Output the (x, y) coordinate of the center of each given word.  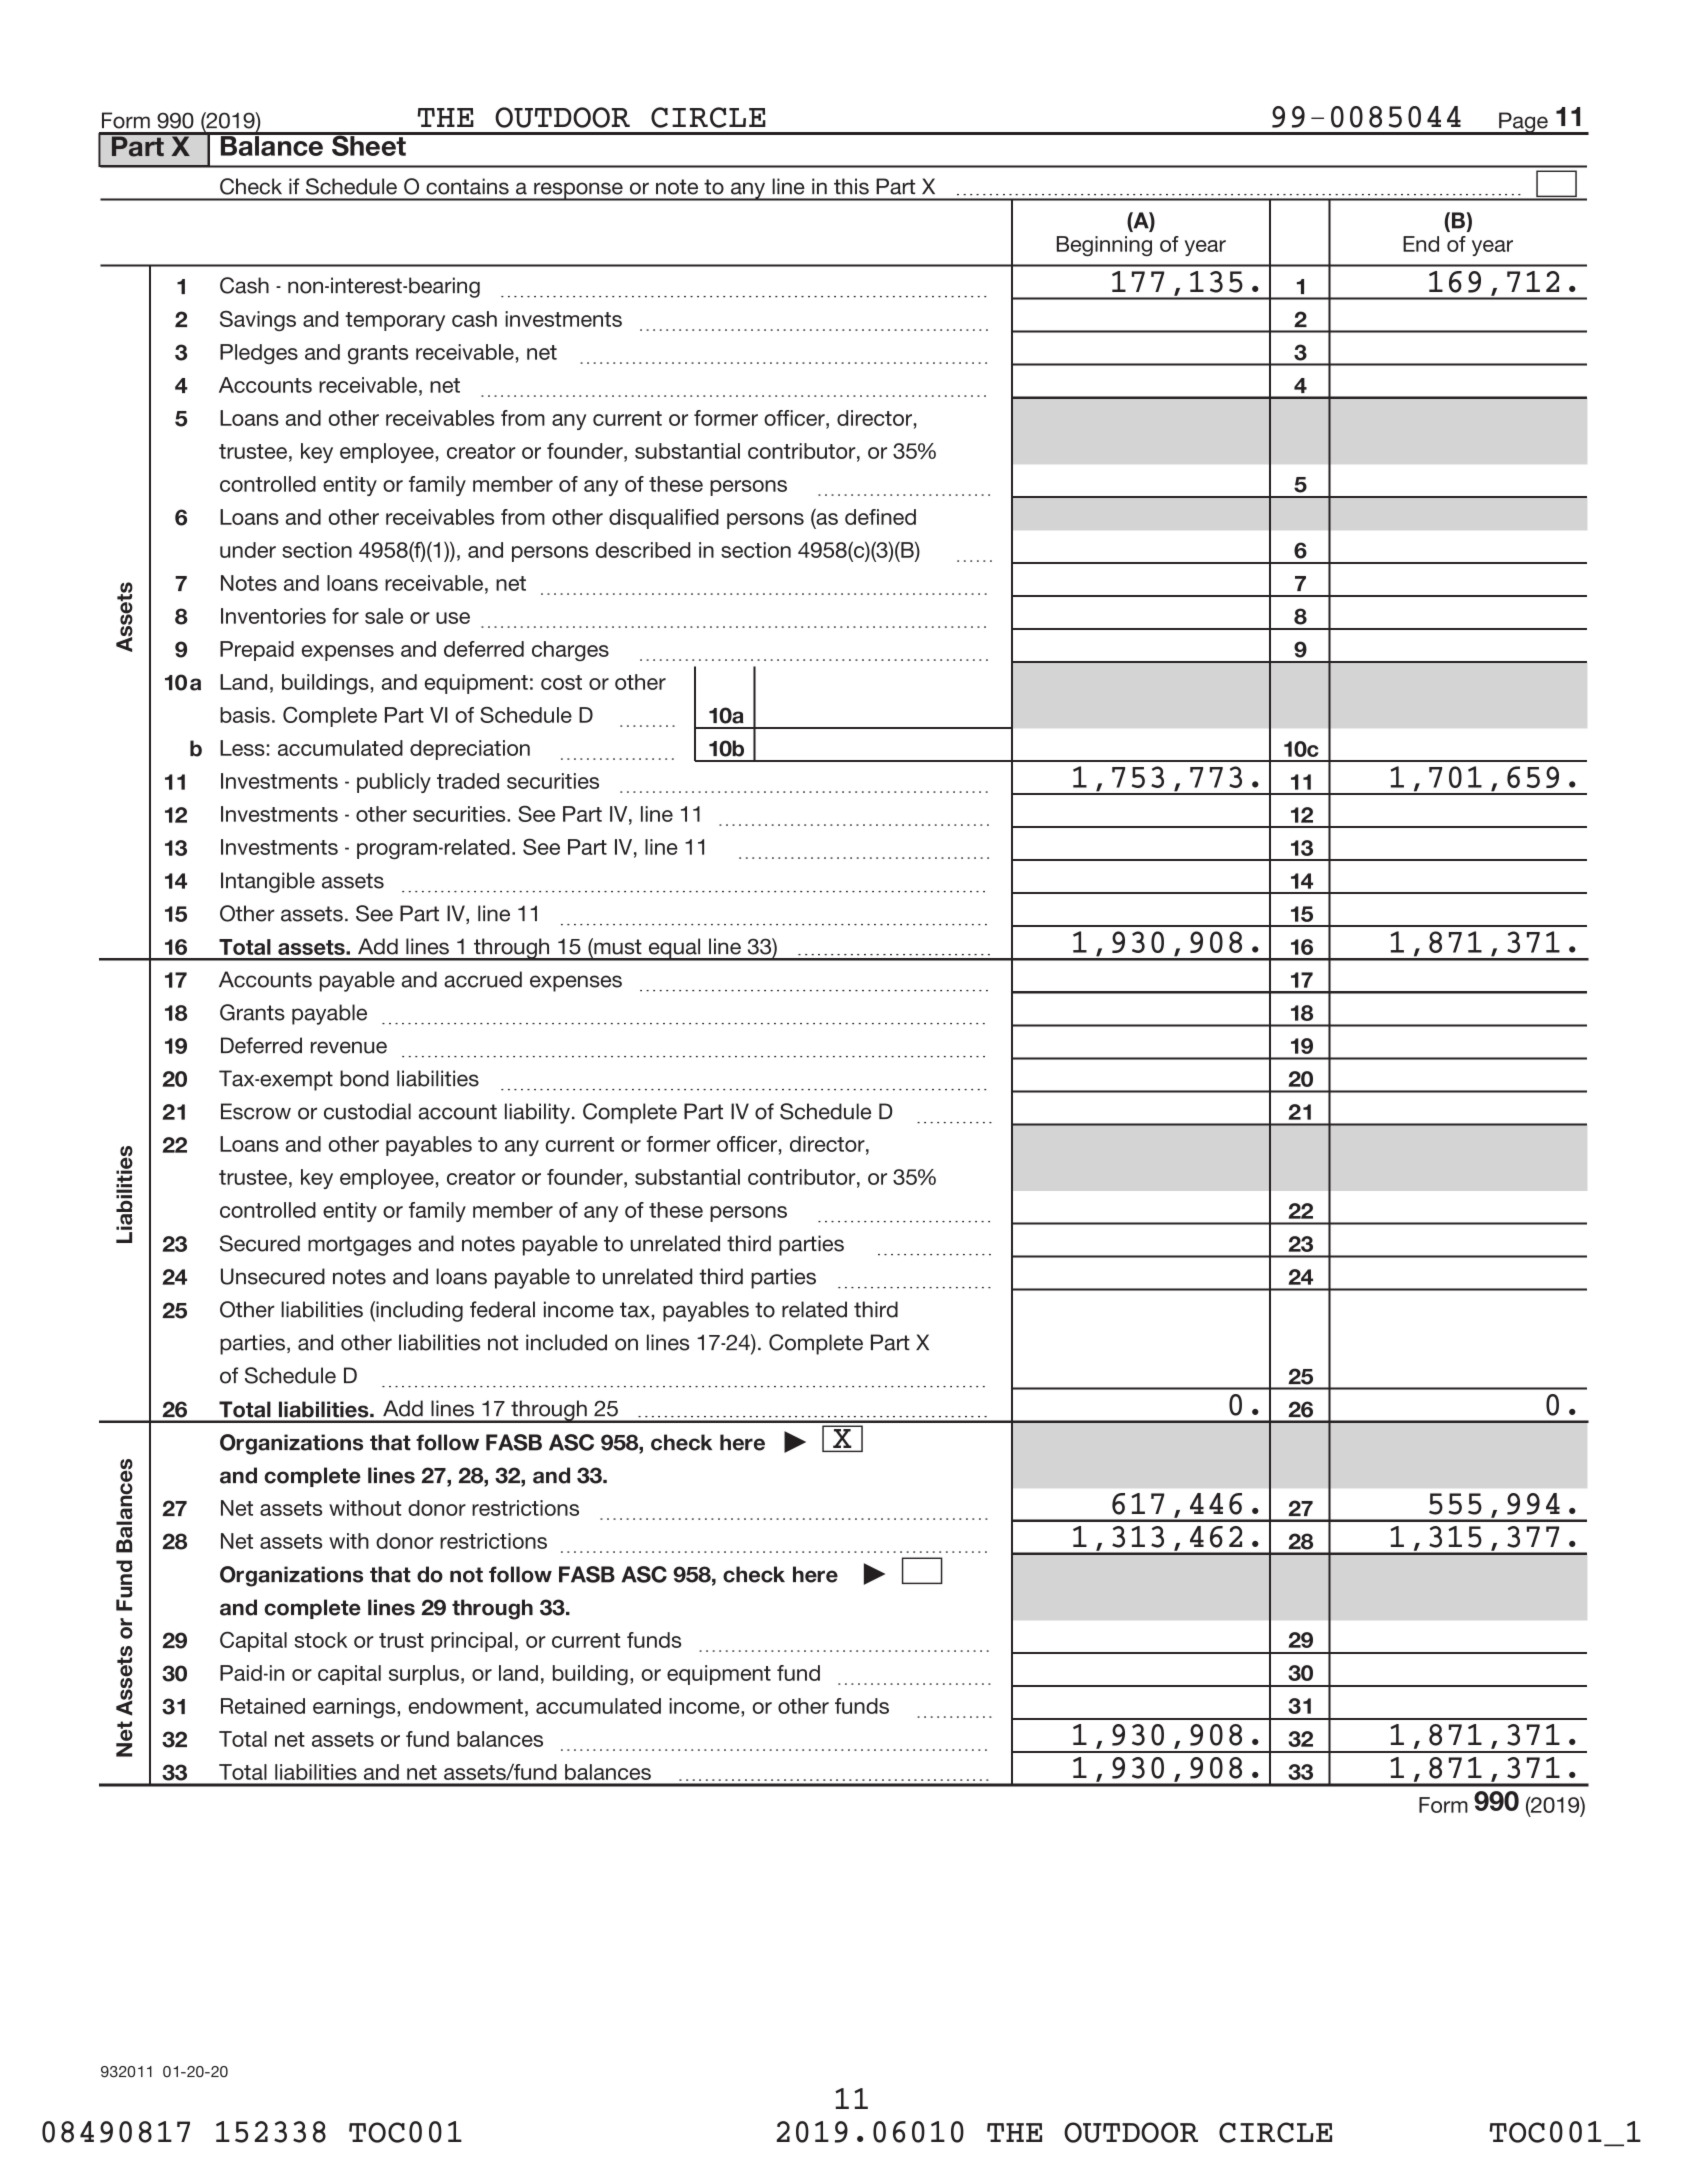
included (566, 1342)
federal (502, 1309)
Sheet (369, 144)
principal (471, 1642)
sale (384, 616)
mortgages (359, 1246)
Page (1523, 123)
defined (880, 517)
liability (537, 1113)
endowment (466, 1706)
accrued (483, 979)
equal (674, 949)
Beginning (1104, 246)
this (851, 186)
